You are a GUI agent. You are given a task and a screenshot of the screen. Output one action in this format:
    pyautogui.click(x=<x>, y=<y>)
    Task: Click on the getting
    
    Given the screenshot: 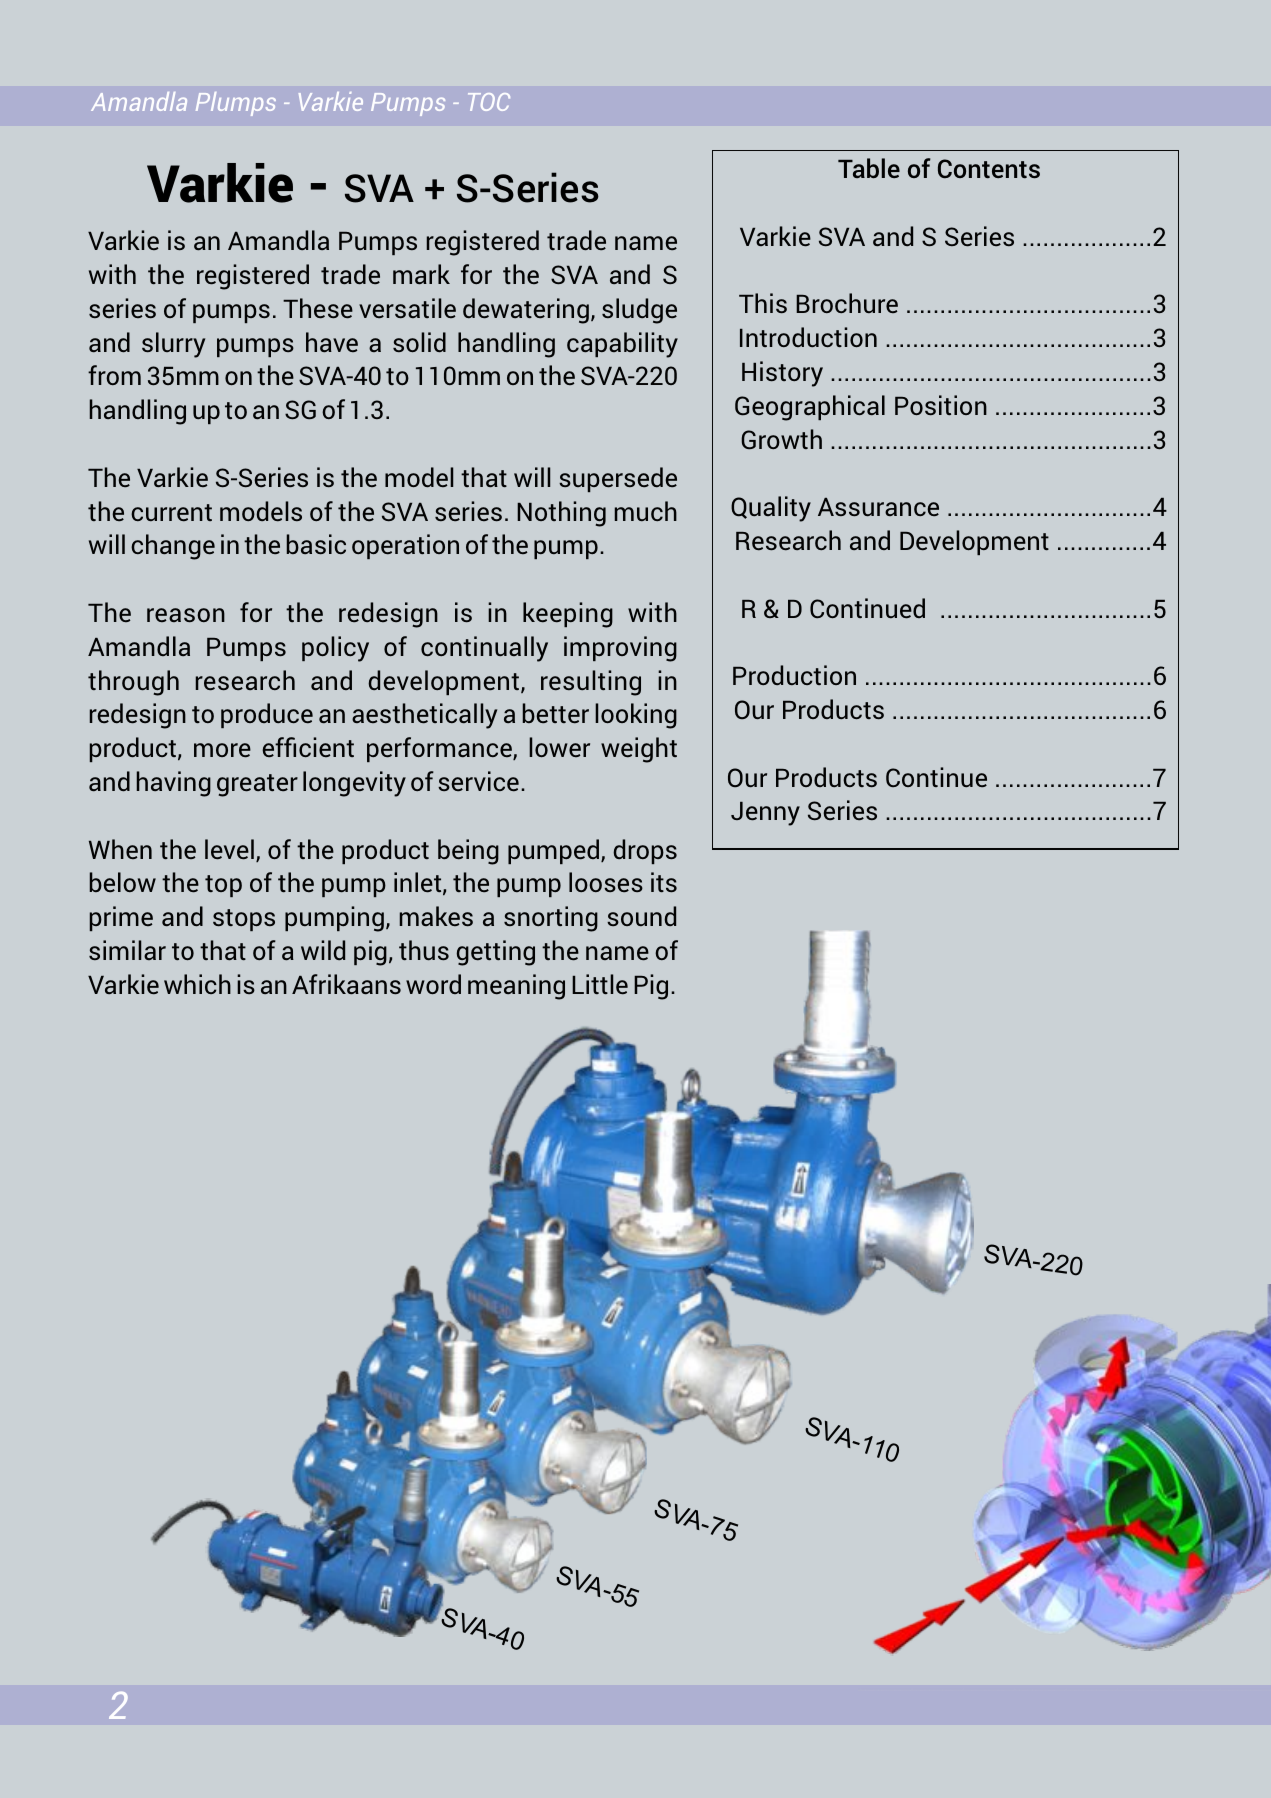 What is the action you would take?
    pyautogui.click(x=496, y=953)
